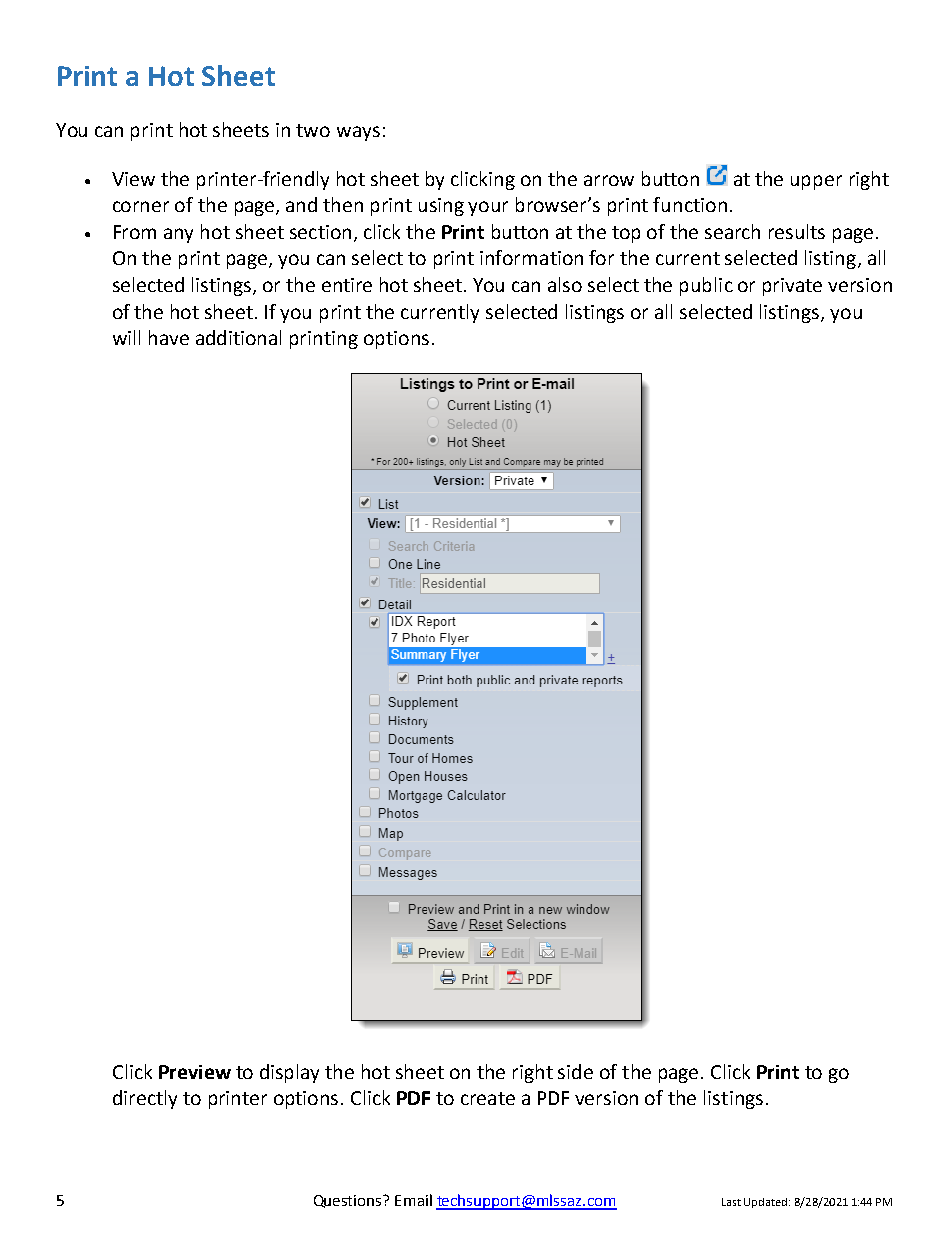 The height and width of the document is (1233, 952). I want to click on function, so click(690, 204).
